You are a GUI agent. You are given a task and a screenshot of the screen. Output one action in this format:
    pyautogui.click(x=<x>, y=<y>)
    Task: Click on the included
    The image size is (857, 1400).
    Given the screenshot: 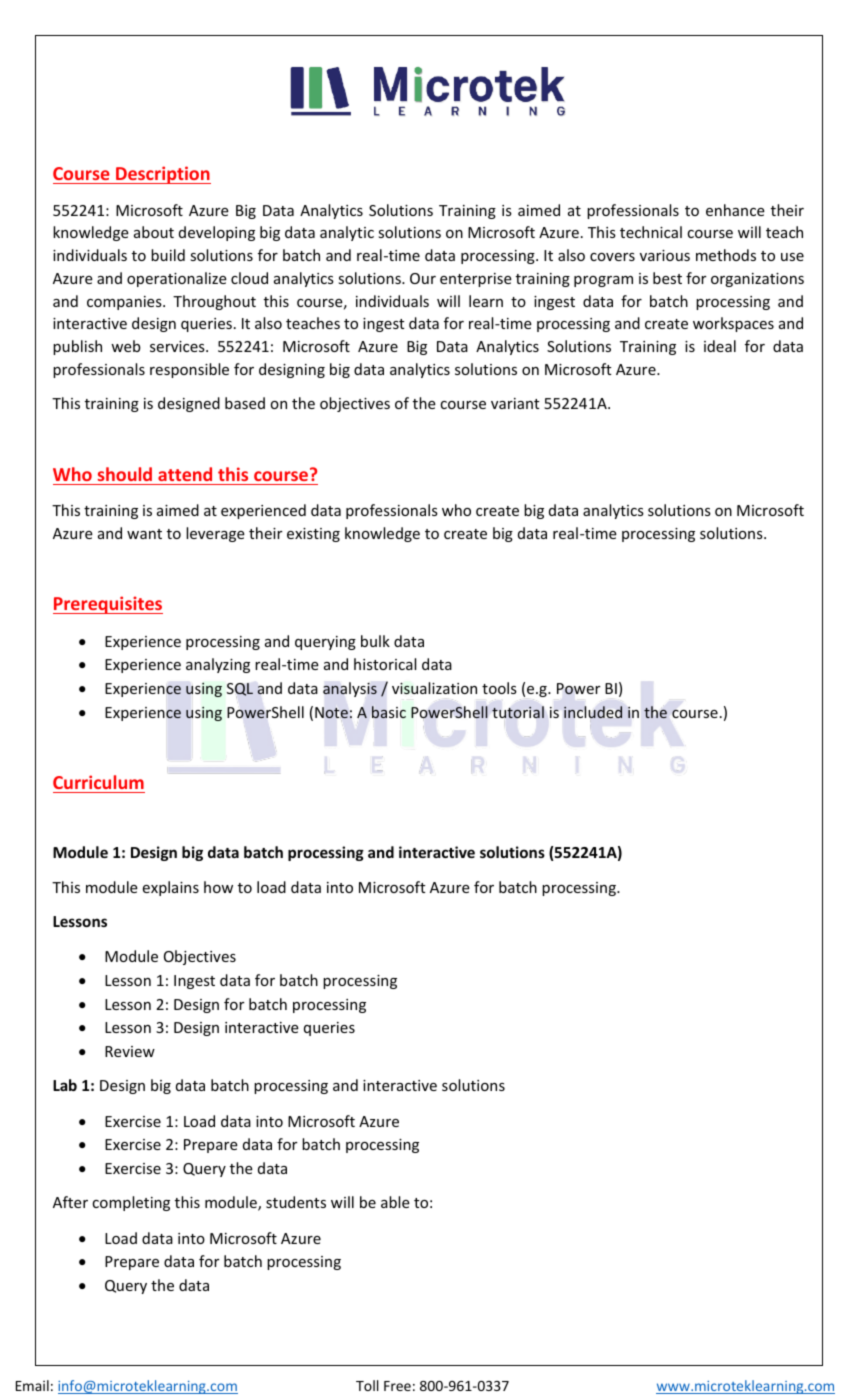 What is the action you would take?
    pyautogui.click(x=593, y=712)
